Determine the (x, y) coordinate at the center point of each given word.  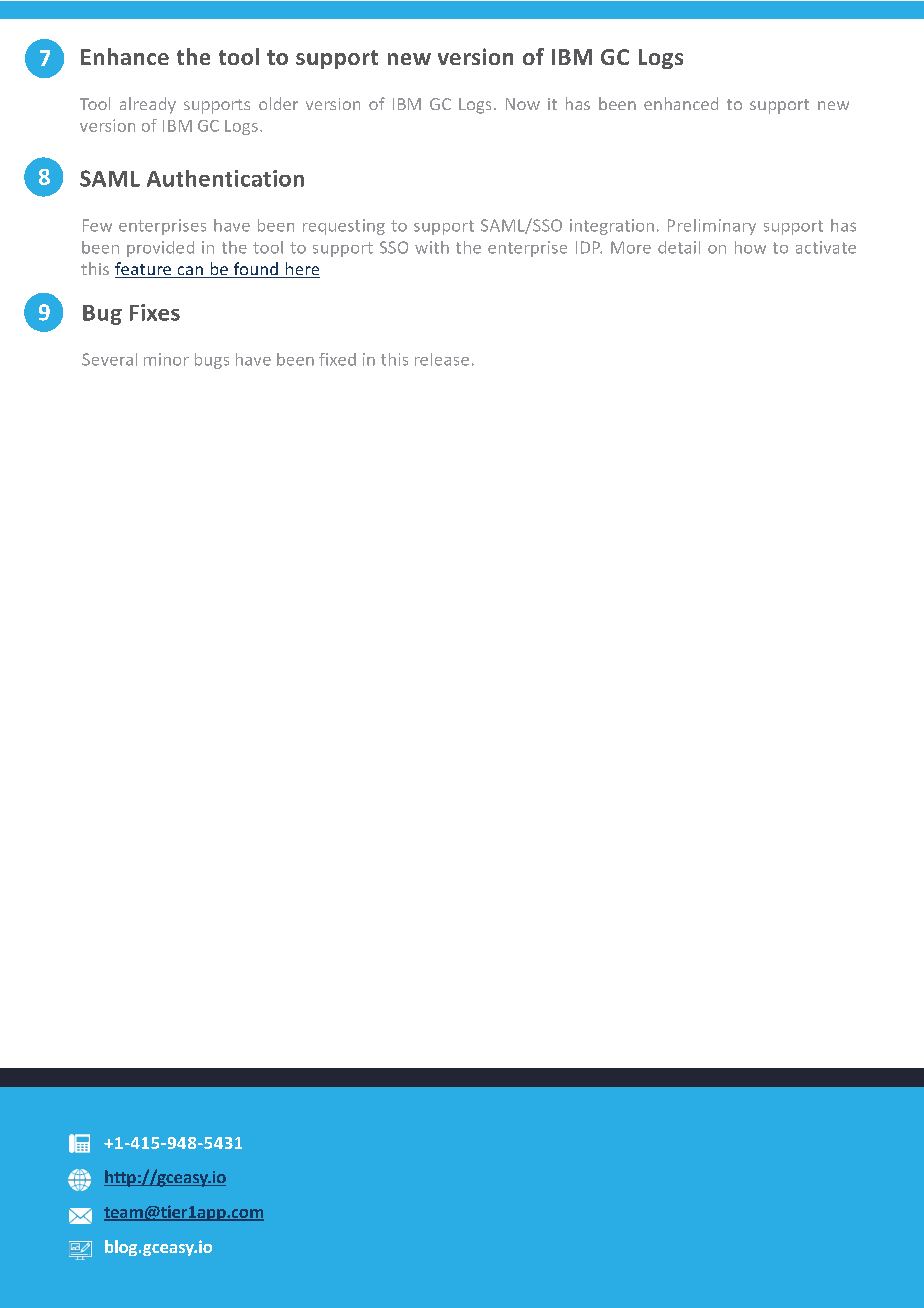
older (278, 103)
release (442, 359)
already (148, 105)
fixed (337, 359)
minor (166, 359)
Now (523, 104)
